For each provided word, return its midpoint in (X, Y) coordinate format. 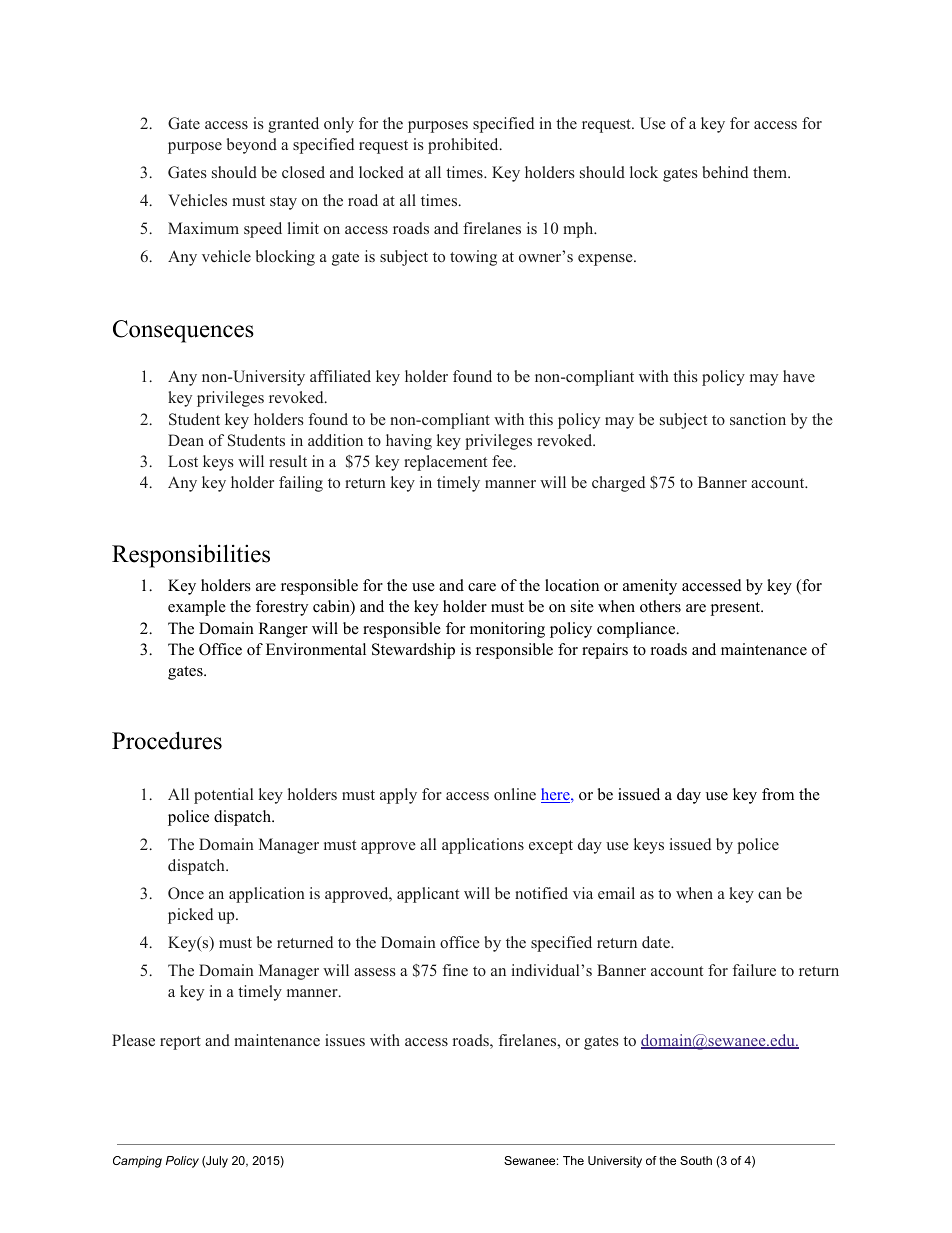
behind (725, 172)
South (696, 1160)
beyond (252, 146)
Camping (137, 1162)
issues (345, 1040)
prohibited (464, 146)
